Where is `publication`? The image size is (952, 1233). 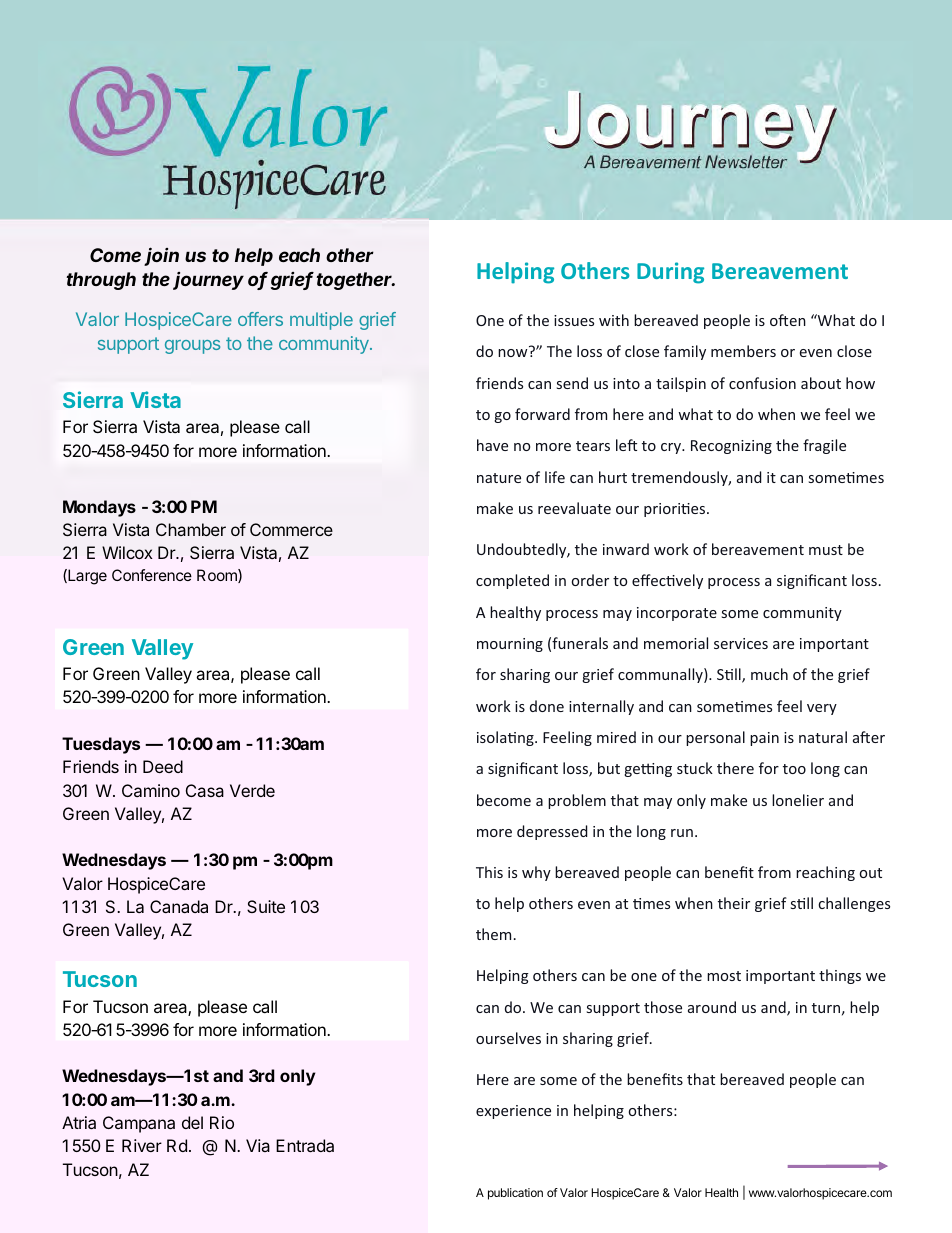 publication is located at coordinates (515, 1194).
